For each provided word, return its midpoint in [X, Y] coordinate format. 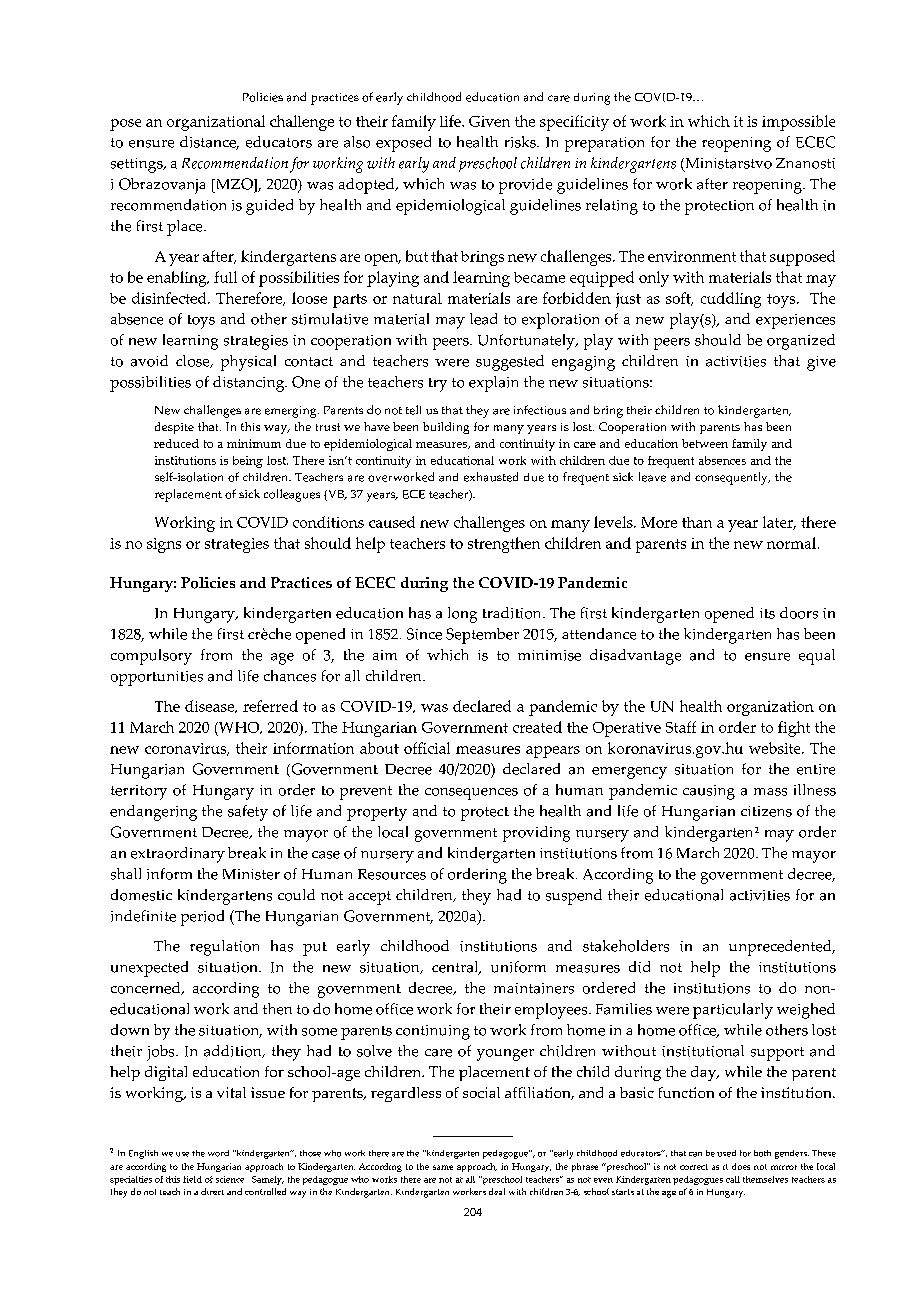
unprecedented [781, 948]
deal [497, 1191]
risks [521, 142]
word [218, 1153]
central [456, 968]
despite [174, 428]
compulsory [151, 657]
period [202, 918]
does [741, 1166]
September [482, 636]
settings [138, 165]
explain [493, 384]
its [767, 613]
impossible [798, 123]
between [705, 443]
